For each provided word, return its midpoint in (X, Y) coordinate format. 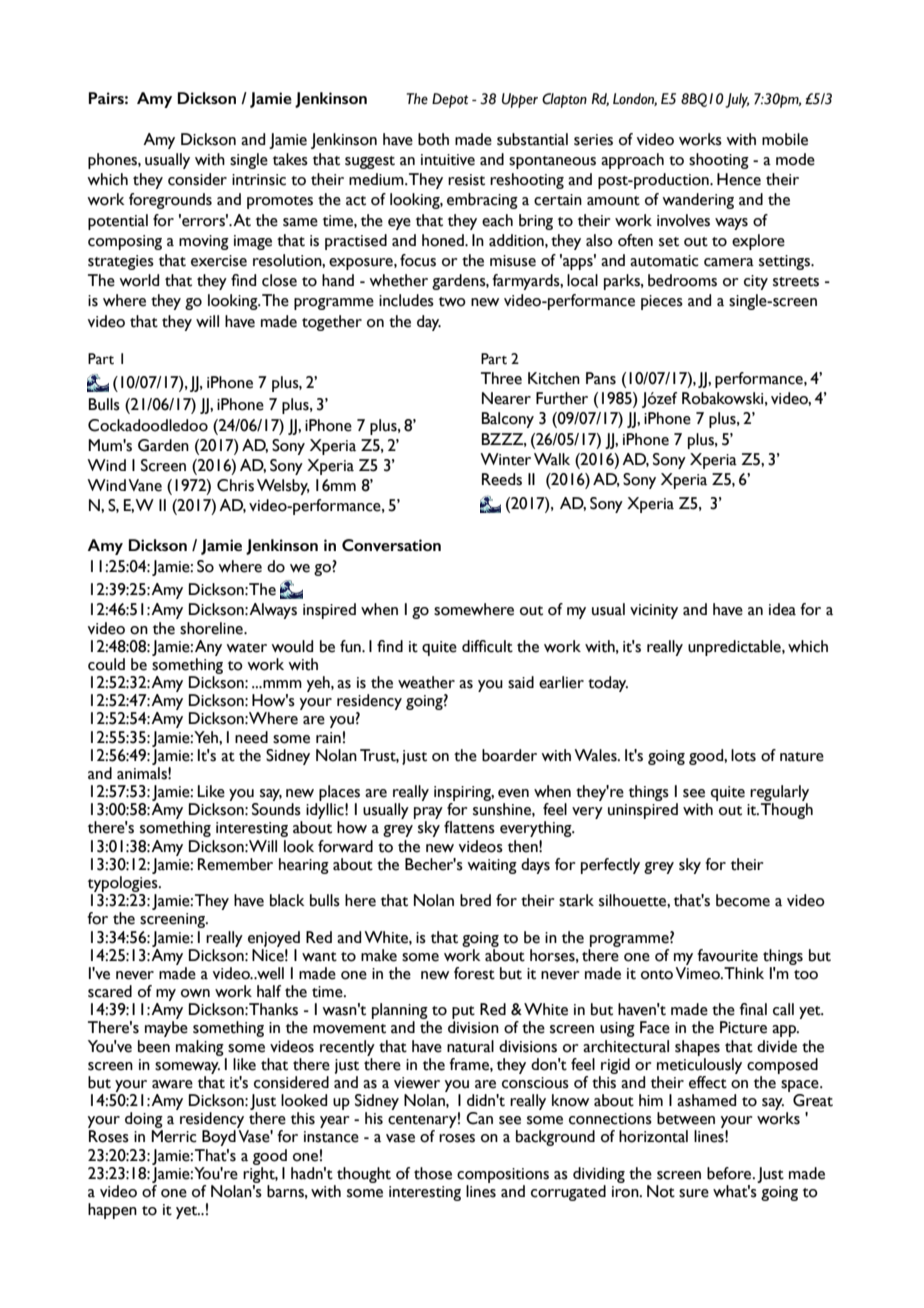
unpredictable (735, 648)
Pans (601, 378)
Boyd (219, 1138)
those (433, 1173)
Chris (235, 485)
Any (208, 648)
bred (475, 900)
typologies (124, 884)
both (433, 139)
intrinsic (259, 180)
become (743, 900)
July (737, 100)
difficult (487, 646)
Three (501, 378)
